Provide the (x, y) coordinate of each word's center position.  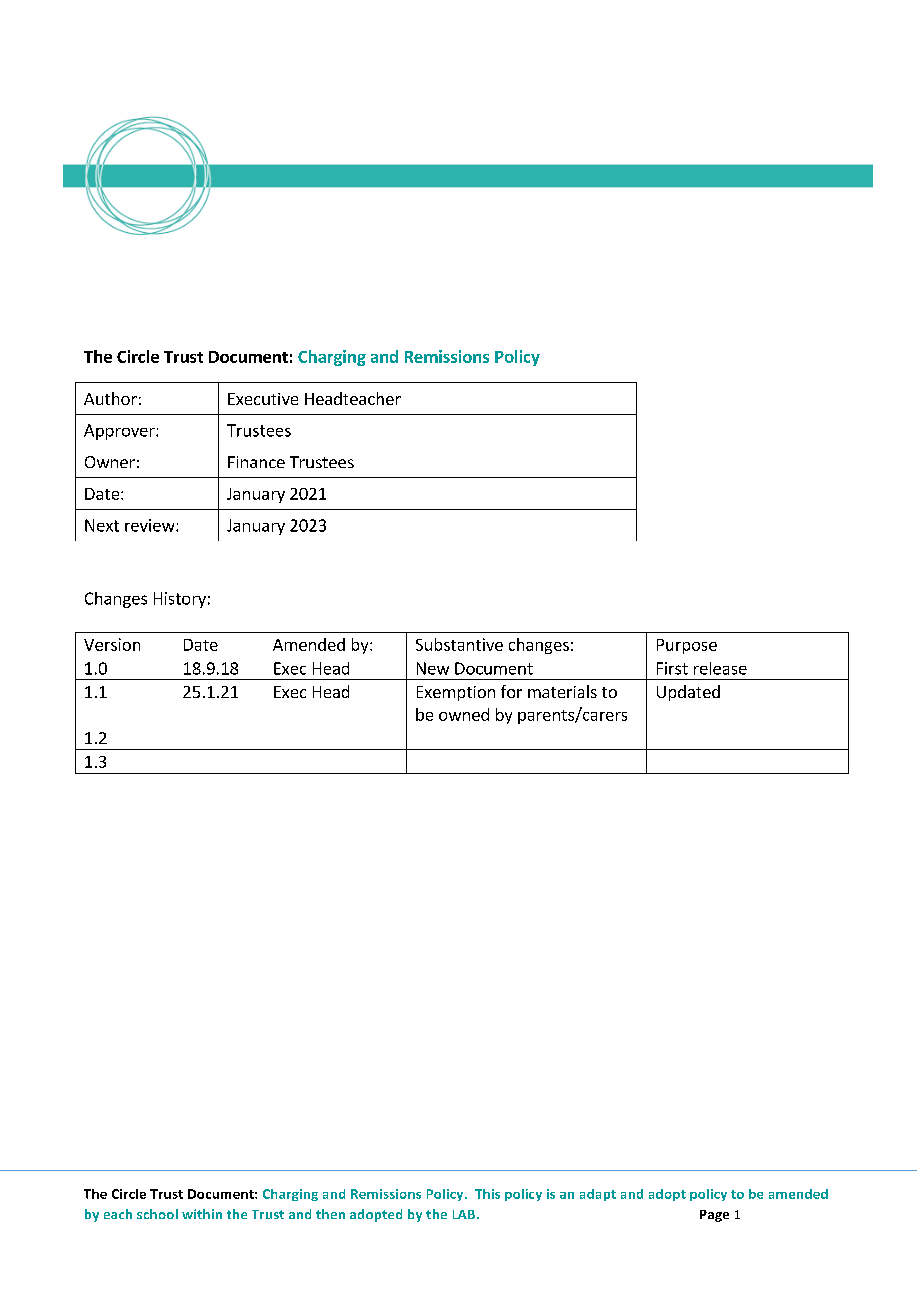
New (433, 668)
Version (112, 644)
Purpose (687, 646)
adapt (598, 1195)
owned (464, 714)
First (672, 668)
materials (562, 691)
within (202, 1214)
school (157, 1214)
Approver (120, 432)
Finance (256, 462)
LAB (465, 1214)
